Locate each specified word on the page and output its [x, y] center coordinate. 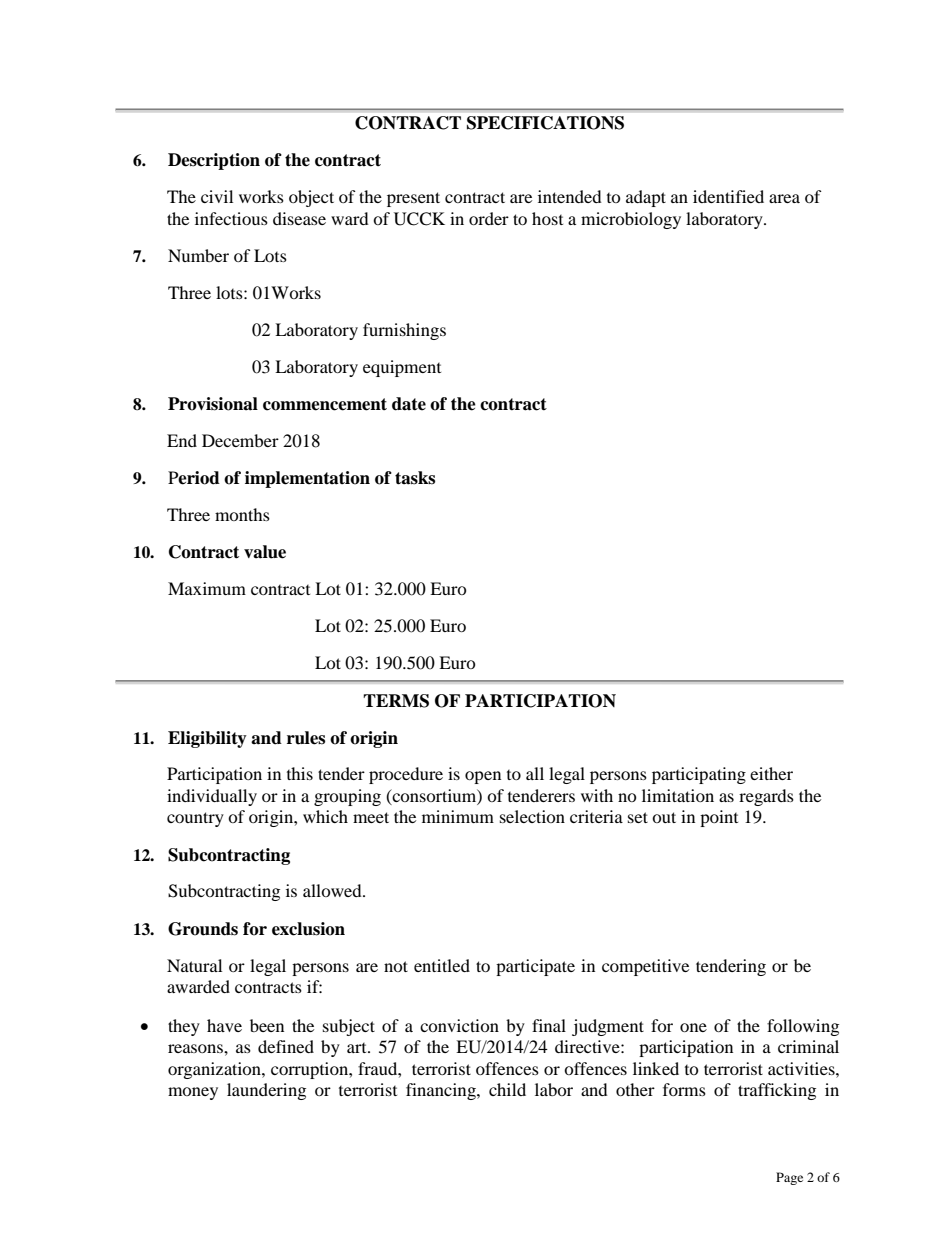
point [719, 818]
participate [535, 967]
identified [728, 196]
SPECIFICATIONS [545, 123]
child [507, 1089]
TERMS [396, 701]
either [771, 773]
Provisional [213, 404]
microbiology [631, 220]
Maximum [207, 588]
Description [214, 161]
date [409, 404]
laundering [266, 1091]
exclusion [308, 929]
